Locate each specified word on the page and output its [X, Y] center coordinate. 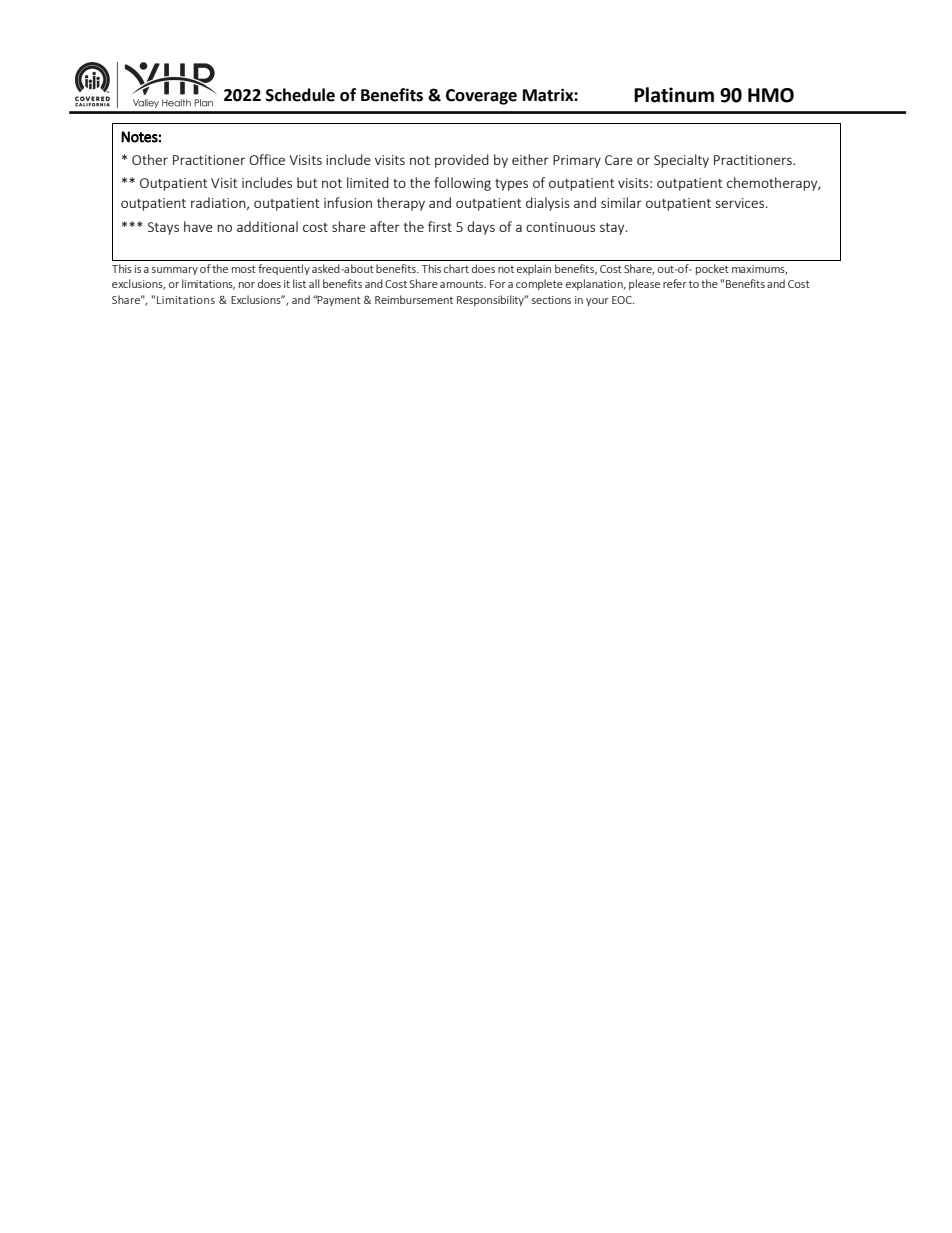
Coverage [481, 97]
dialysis [548, 204]
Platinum [674, 95]
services [741, 203]
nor [247, 285]
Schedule [300, 95]
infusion [348, 202]
